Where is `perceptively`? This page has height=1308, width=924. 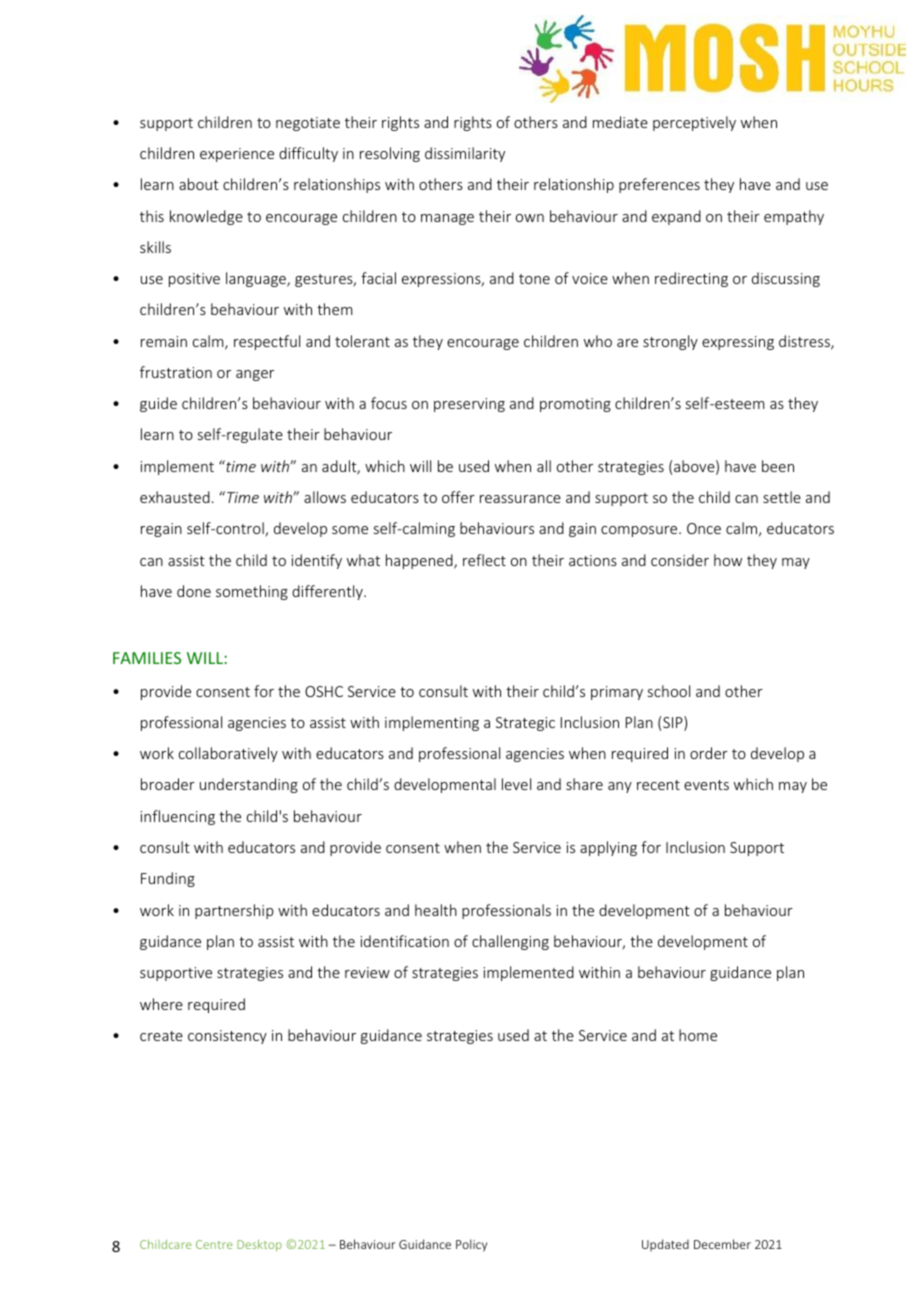
perceptively is located at coordinates (694, 123).
